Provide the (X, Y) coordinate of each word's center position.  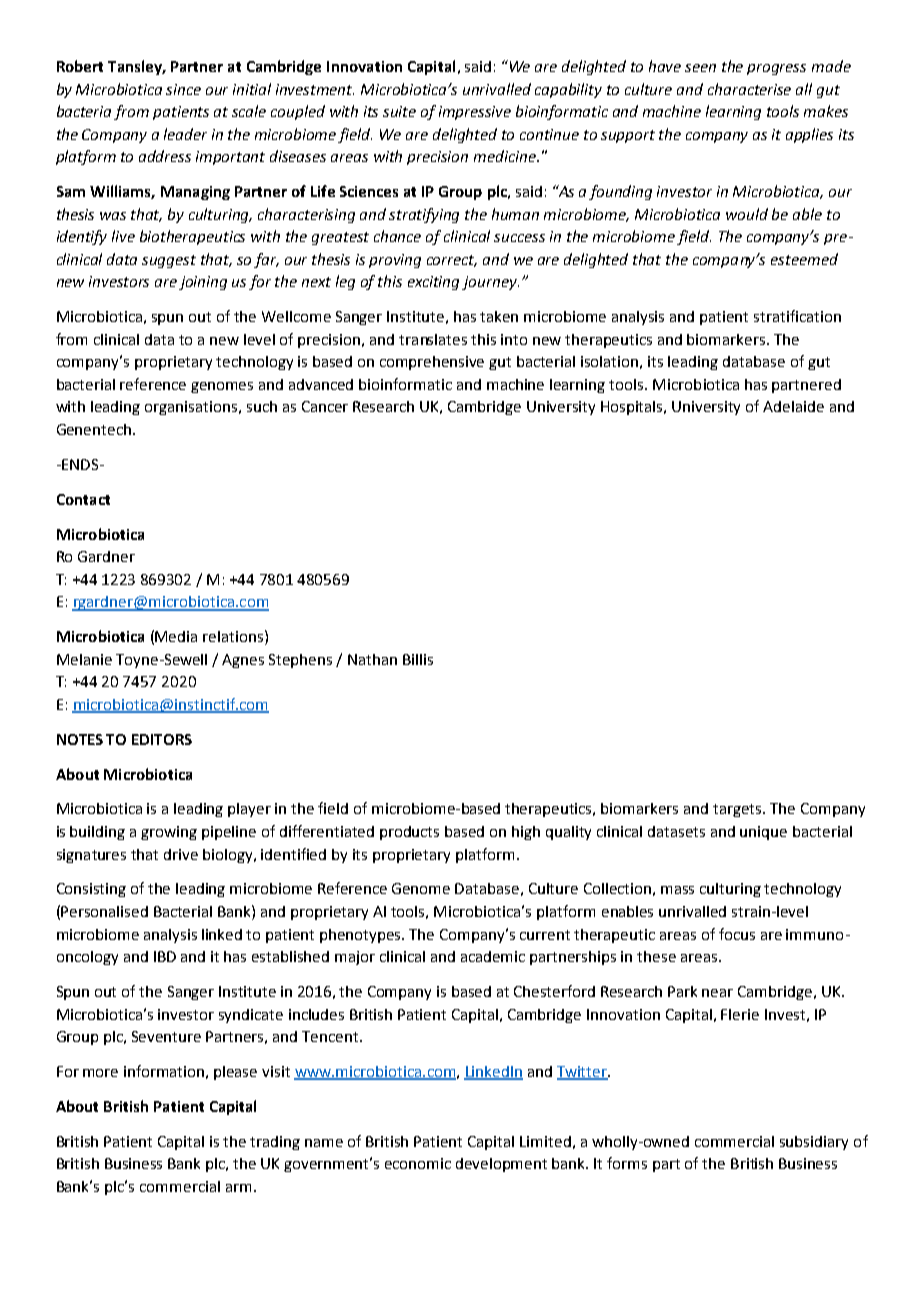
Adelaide (793, 406)
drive (181, 854)
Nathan (372, 659)
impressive (475, 113)
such (262, 406)
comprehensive (432, 363)
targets (738, 810)
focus (737, 934)
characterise (749, 89)
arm (238, 1188)
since (183, 89)
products (409, 833)
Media (176, 636)
